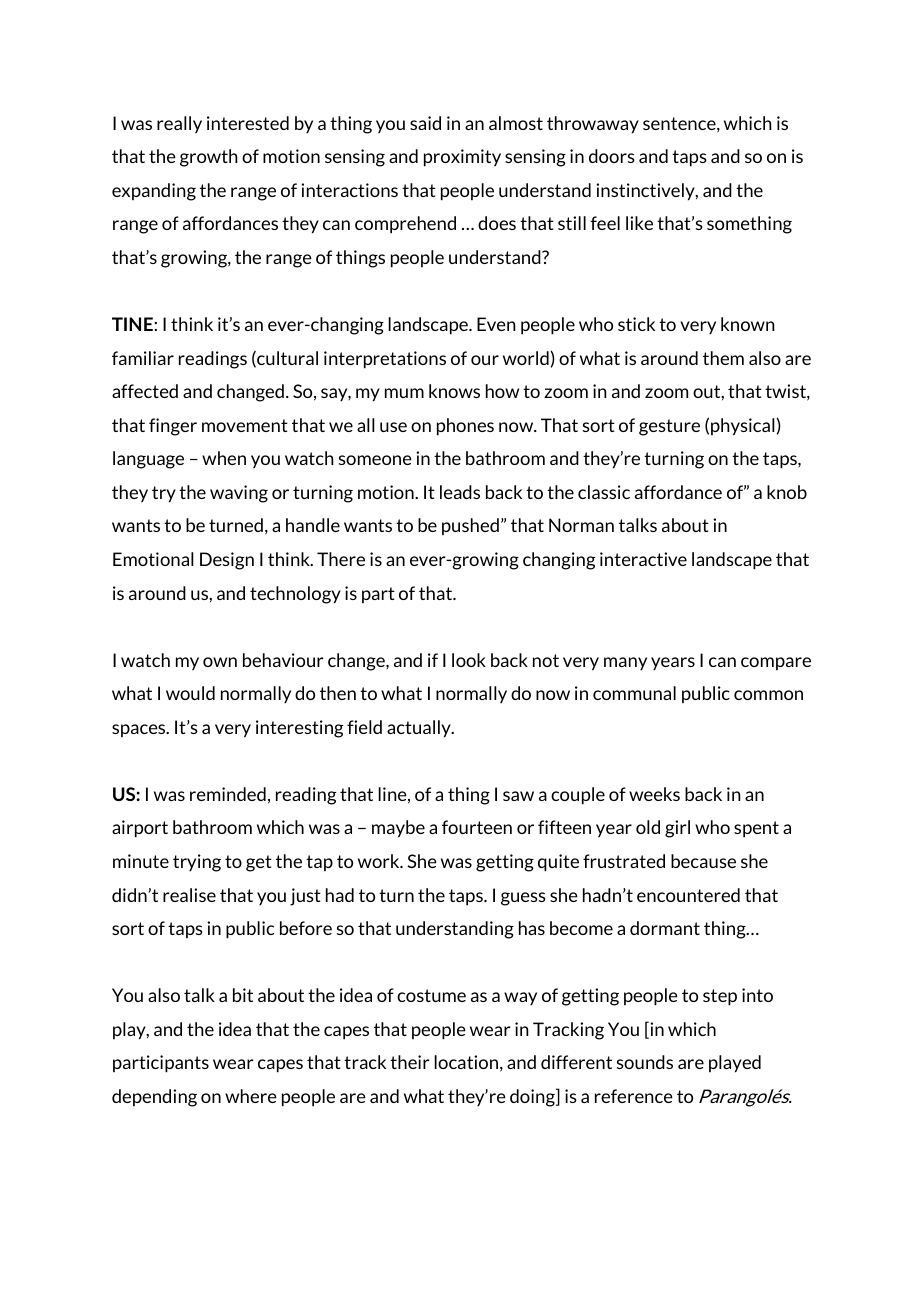 The width and height of the screenshot is (924, 1308). I want to click on interactive, so click(643, 559).
